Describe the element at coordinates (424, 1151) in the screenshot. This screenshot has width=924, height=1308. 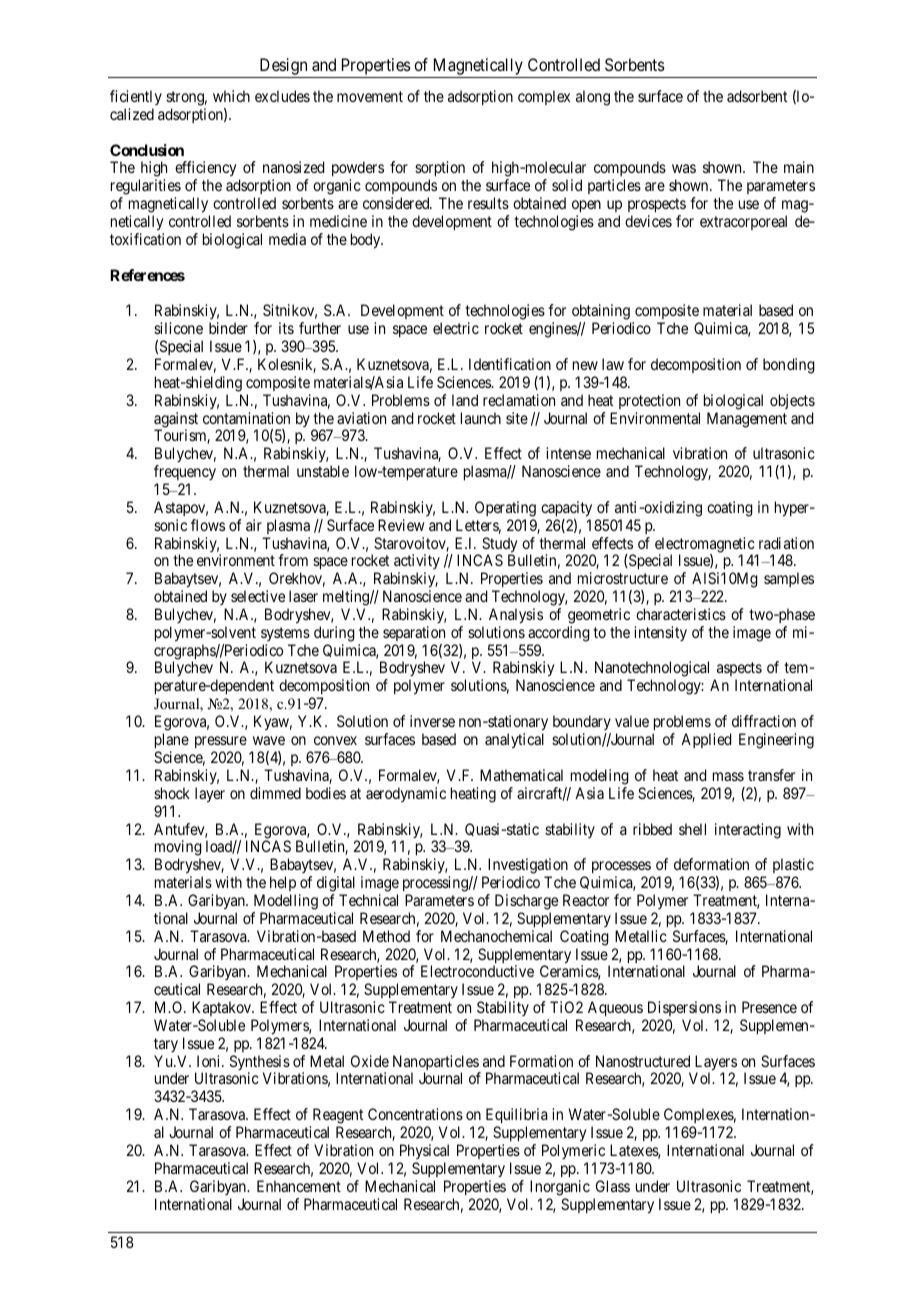
I see `Physical` at that location.
